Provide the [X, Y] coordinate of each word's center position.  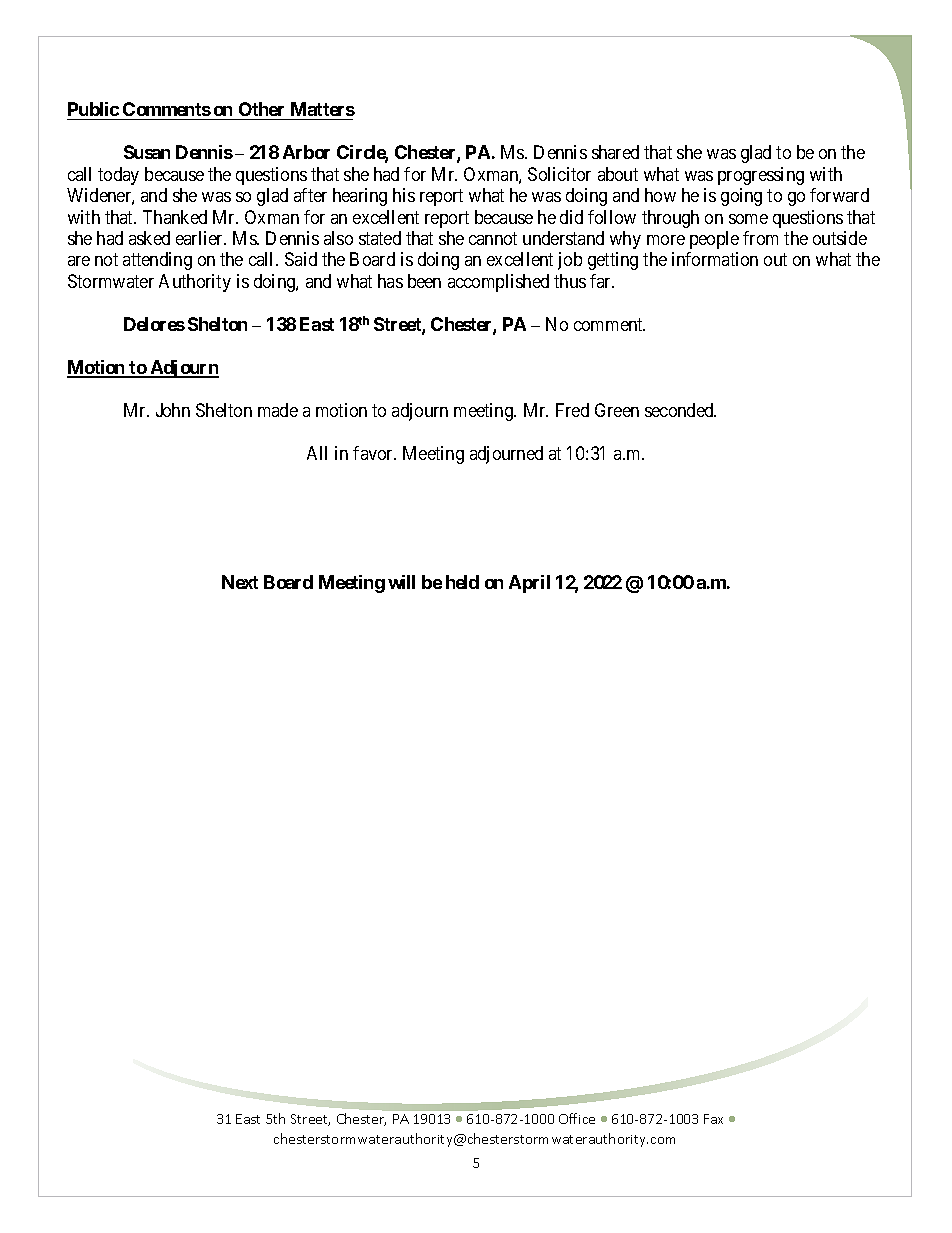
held [462, 582]
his [404, 195]
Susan [147, 152]
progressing [761, 176]
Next [240, 582]
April [529, 584]
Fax [713, 1119]
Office [577, 1118]
